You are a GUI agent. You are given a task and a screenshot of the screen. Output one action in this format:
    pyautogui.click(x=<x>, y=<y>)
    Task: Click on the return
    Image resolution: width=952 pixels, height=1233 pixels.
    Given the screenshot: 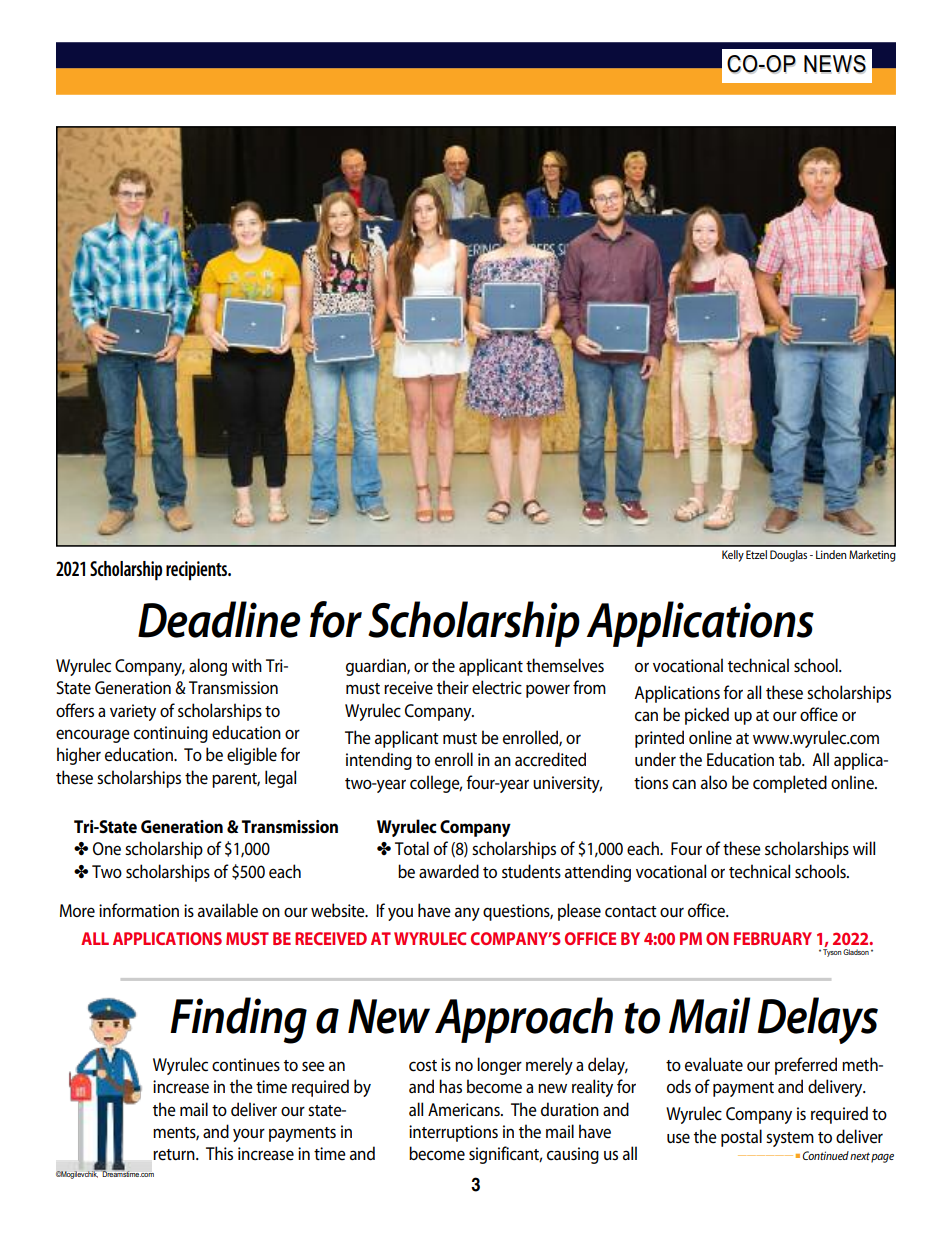 What is the action you would take?
    pyautogui.click(x=175, y=1155)
